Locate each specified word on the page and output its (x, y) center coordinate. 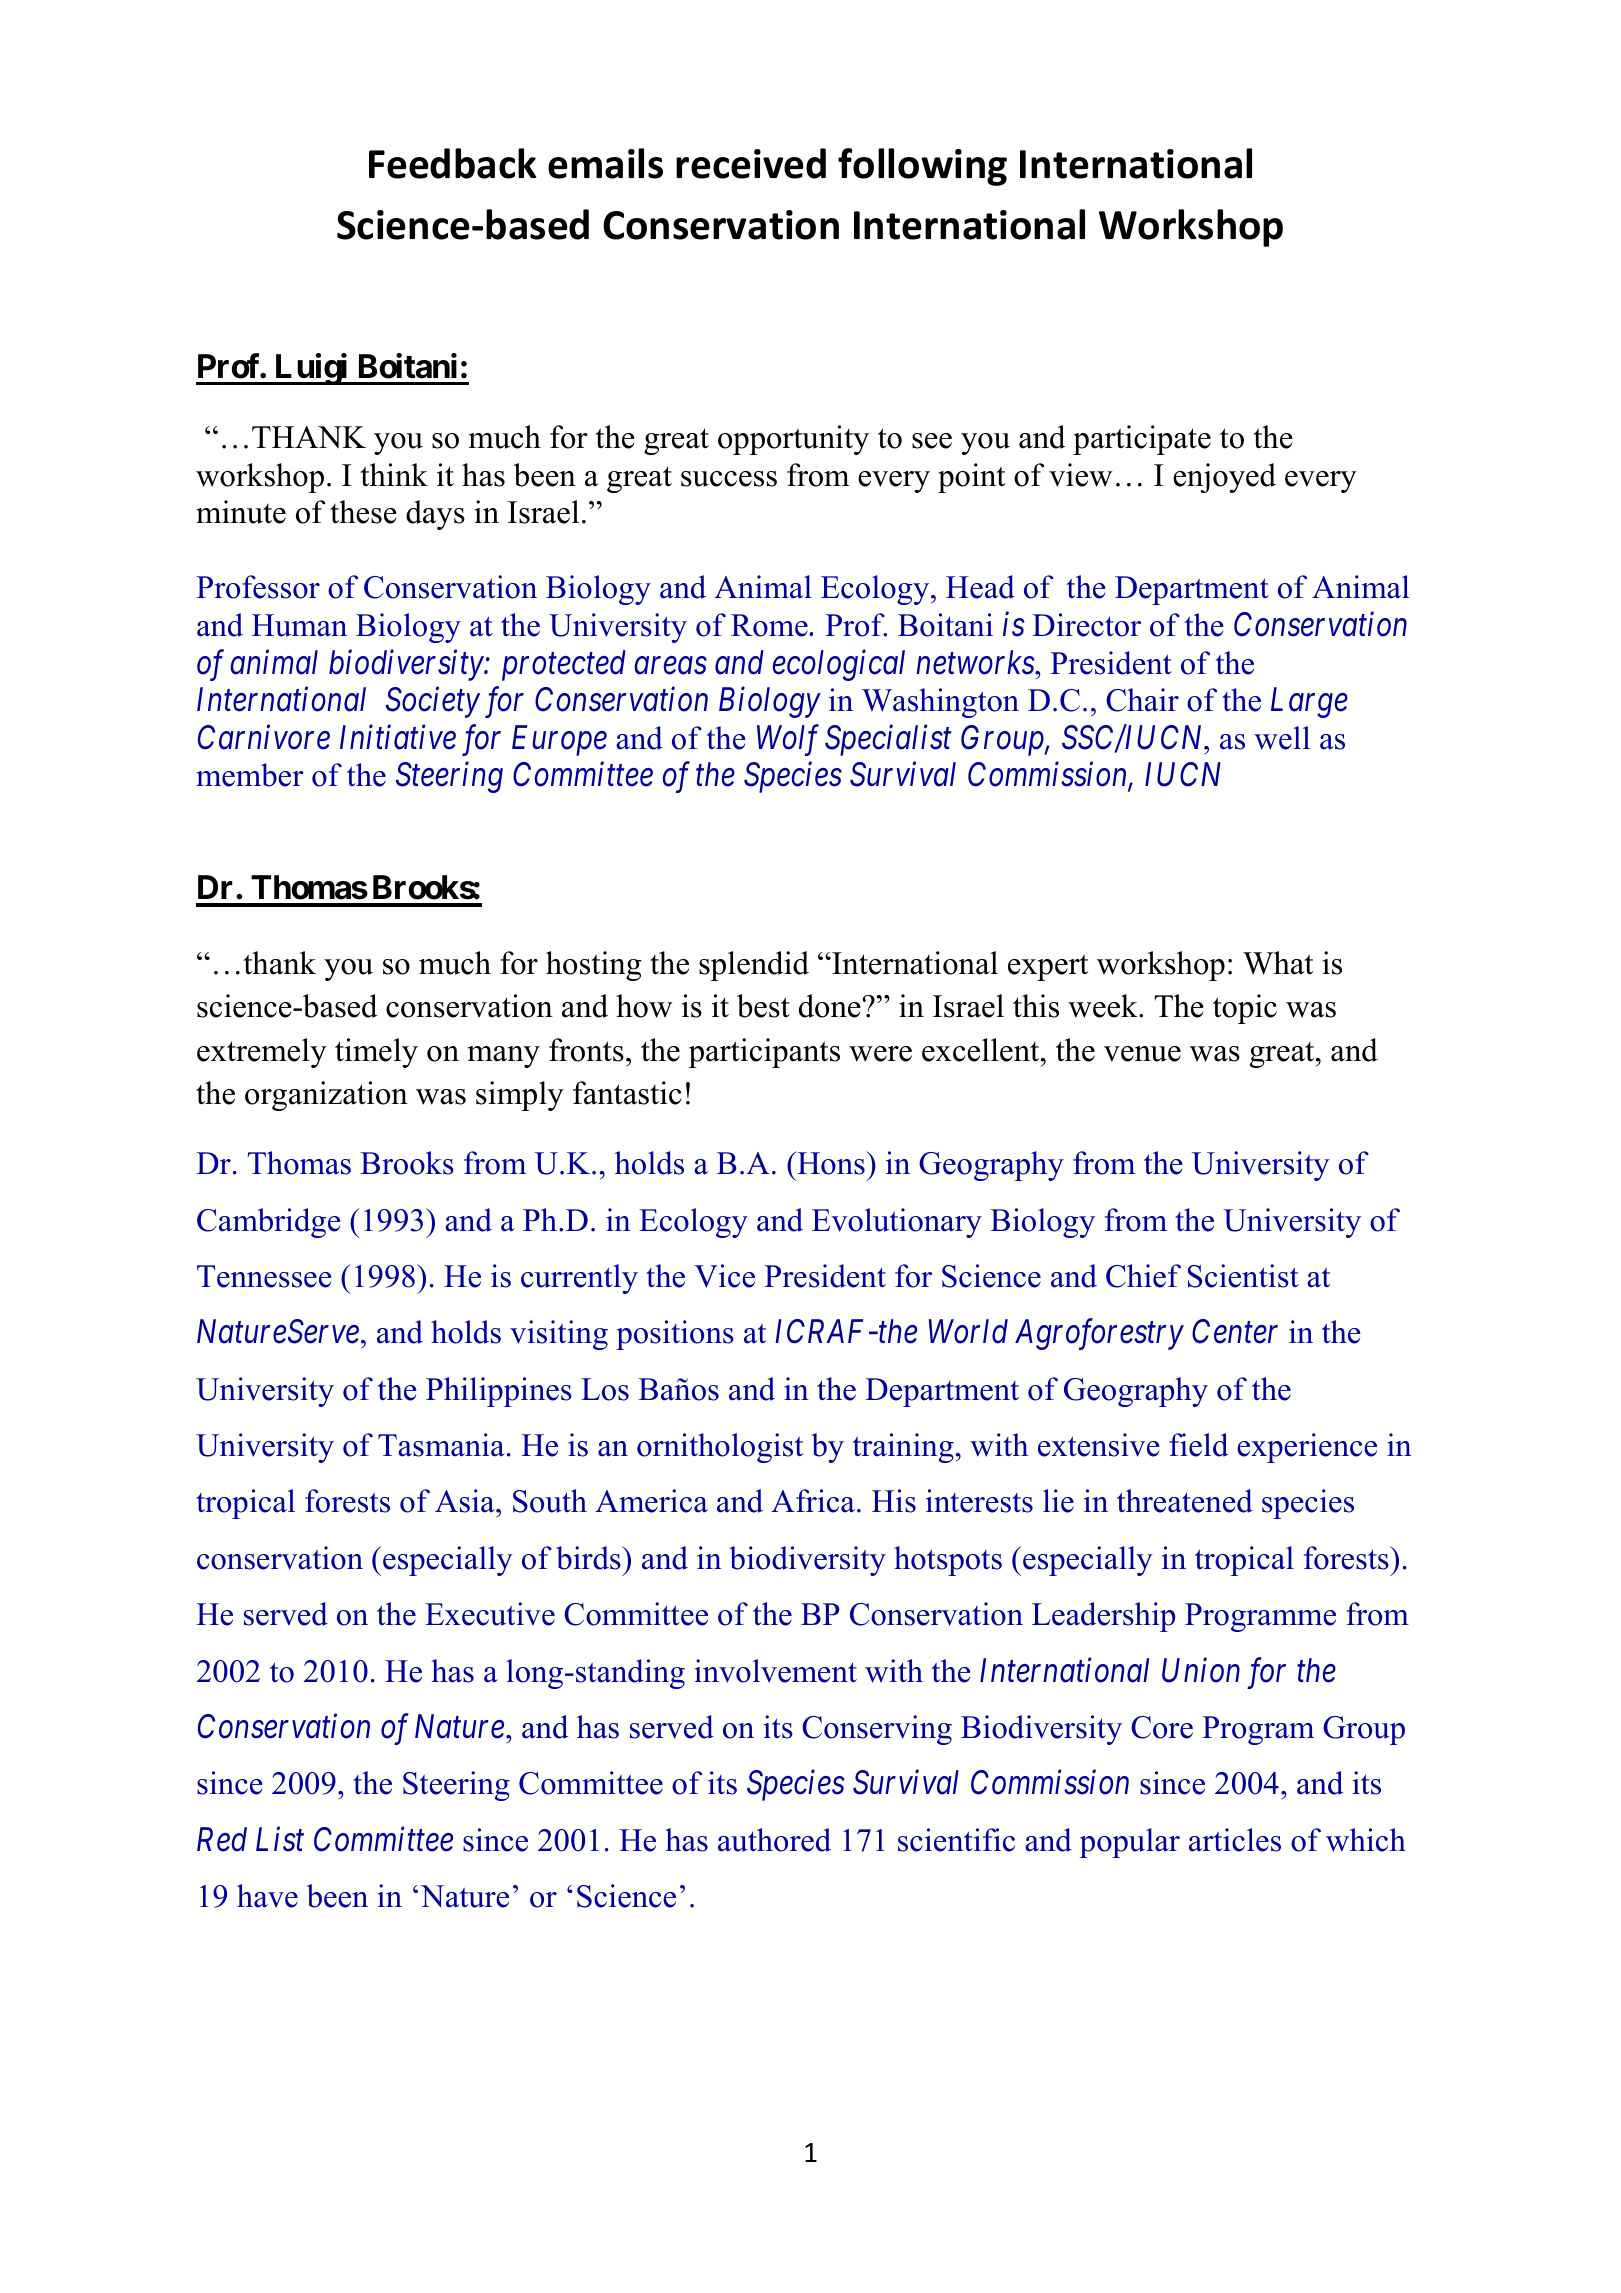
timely (376, 1053)
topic (1245, 1009)
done (831, 1006)
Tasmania (441, 1445)
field (1198, 1445)
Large (1309, 703)
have (267, 1896)
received (751, 163)
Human (299, 625)
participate (1142, 440)
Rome (770, 625)
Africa (813, 1501)
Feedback (453, 163)
